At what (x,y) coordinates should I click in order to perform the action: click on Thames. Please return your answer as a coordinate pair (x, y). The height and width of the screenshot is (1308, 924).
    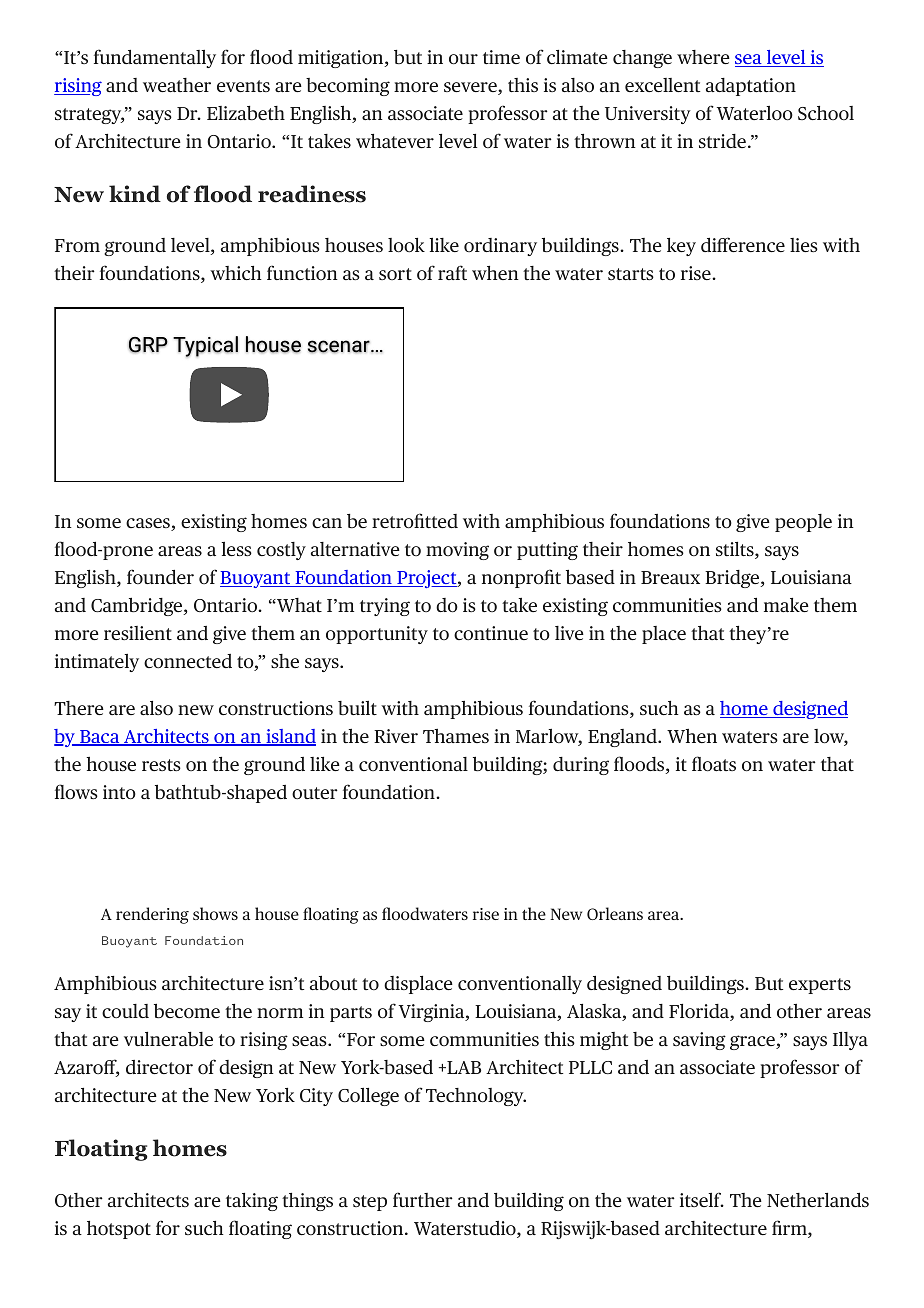
    Looking at the image, I should click on (456, 736).
